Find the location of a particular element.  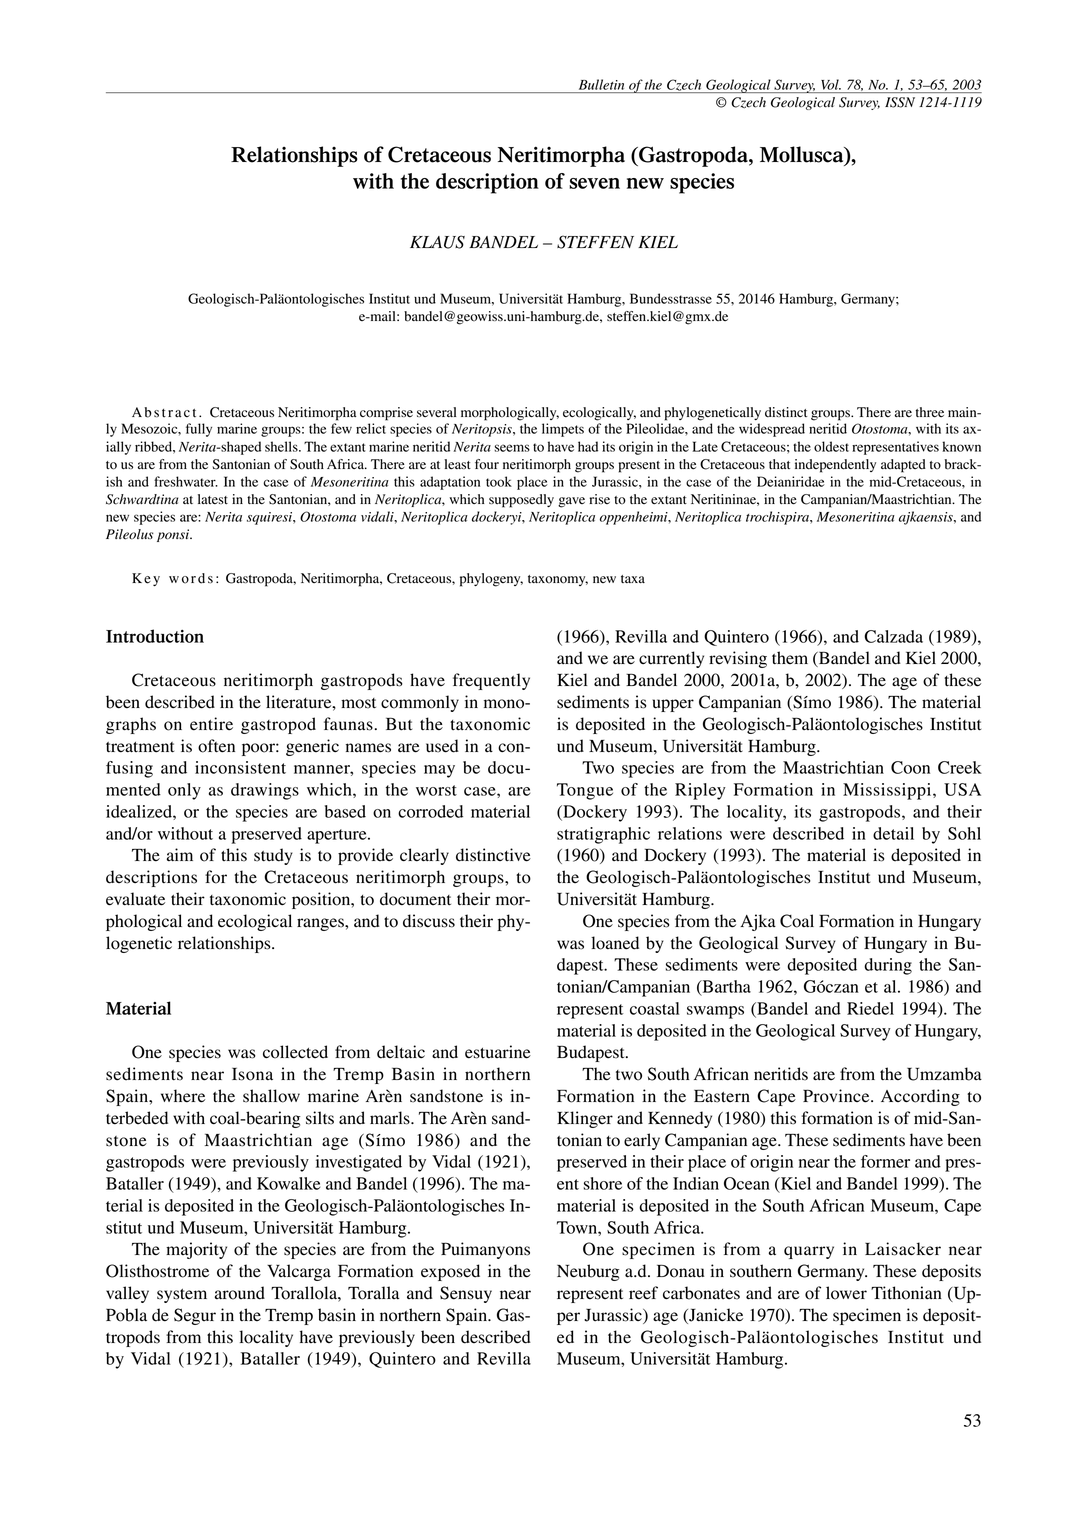

KLAUS is located at coordinates (437, 242).
